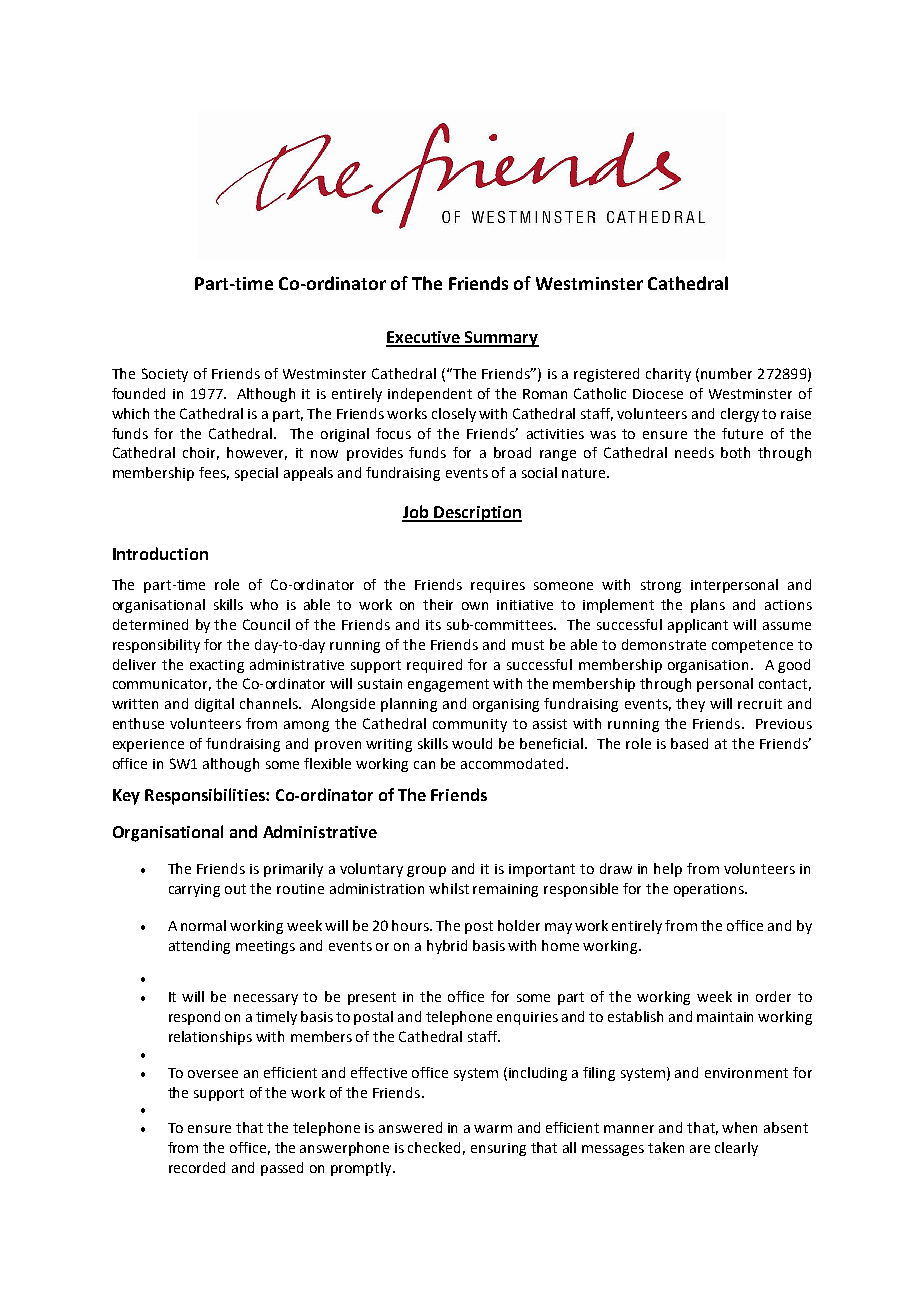  What do you see at coordinates (433, 625) in the screenshot?
I see `its` at bounding box center [433, 625].
